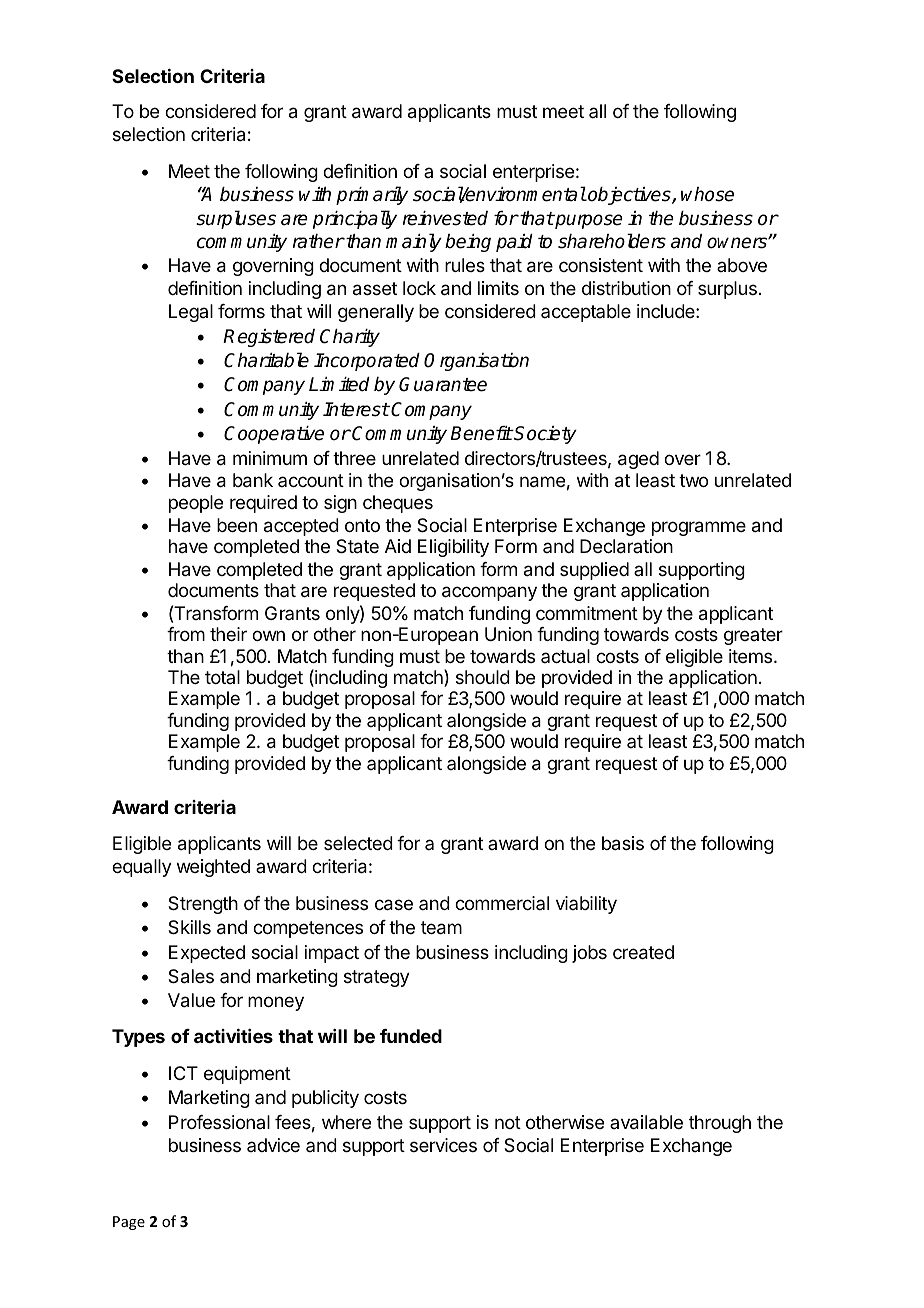 This page has width=924, height=1308. I want to click on Legal, so click(191, 313).
